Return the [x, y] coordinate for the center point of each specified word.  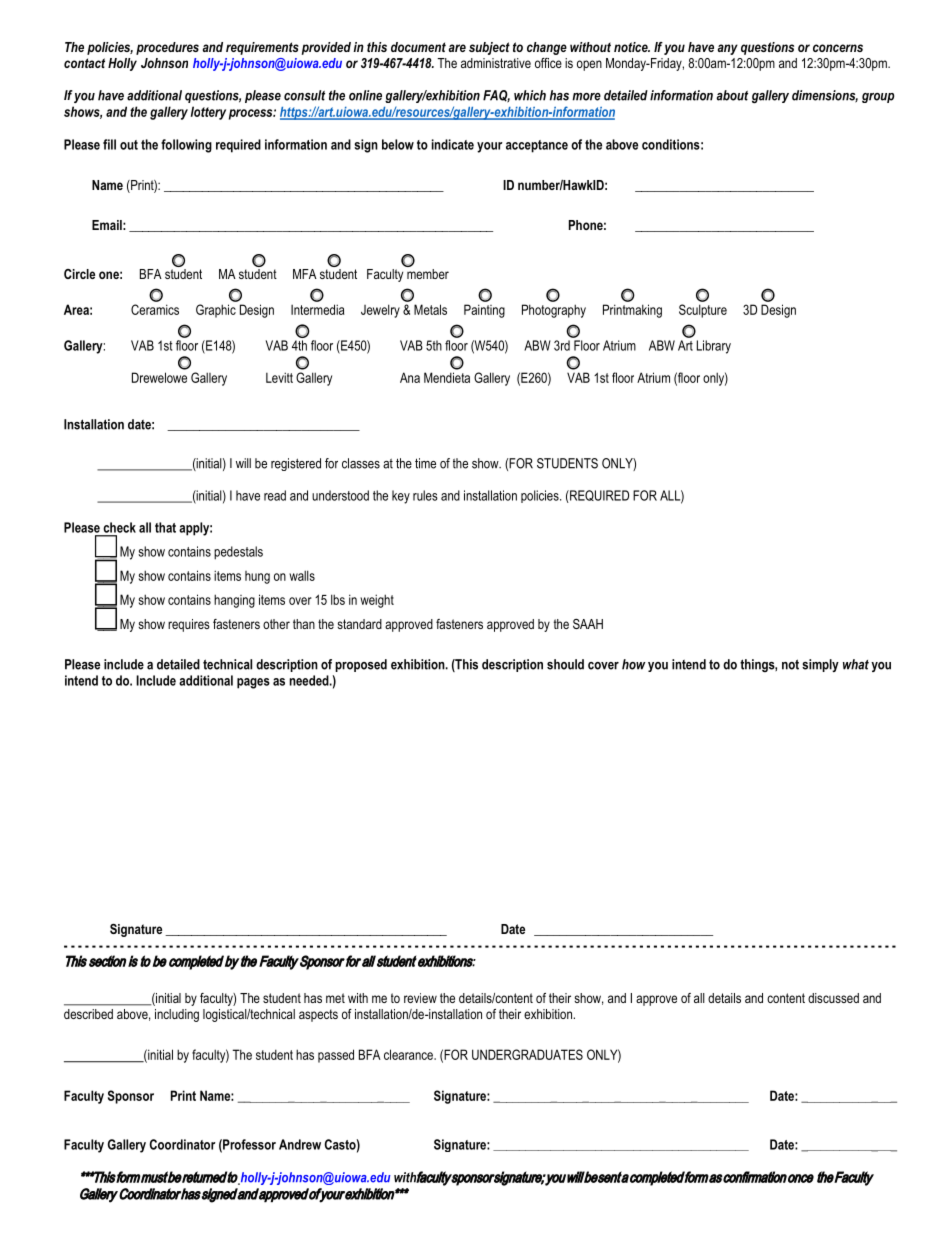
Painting [484, 311]
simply [820, 665]
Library [714, 347]
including [177, 1015]
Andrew [300, 1144]
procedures [167, 48]
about [732, 95]
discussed [833, 998]
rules [425, 495]
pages [253, 683]
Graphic [216, 311]
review [420, 998]
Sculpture [703, 311]
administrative [496, 63]
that [165, 527]
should [565, 664]
